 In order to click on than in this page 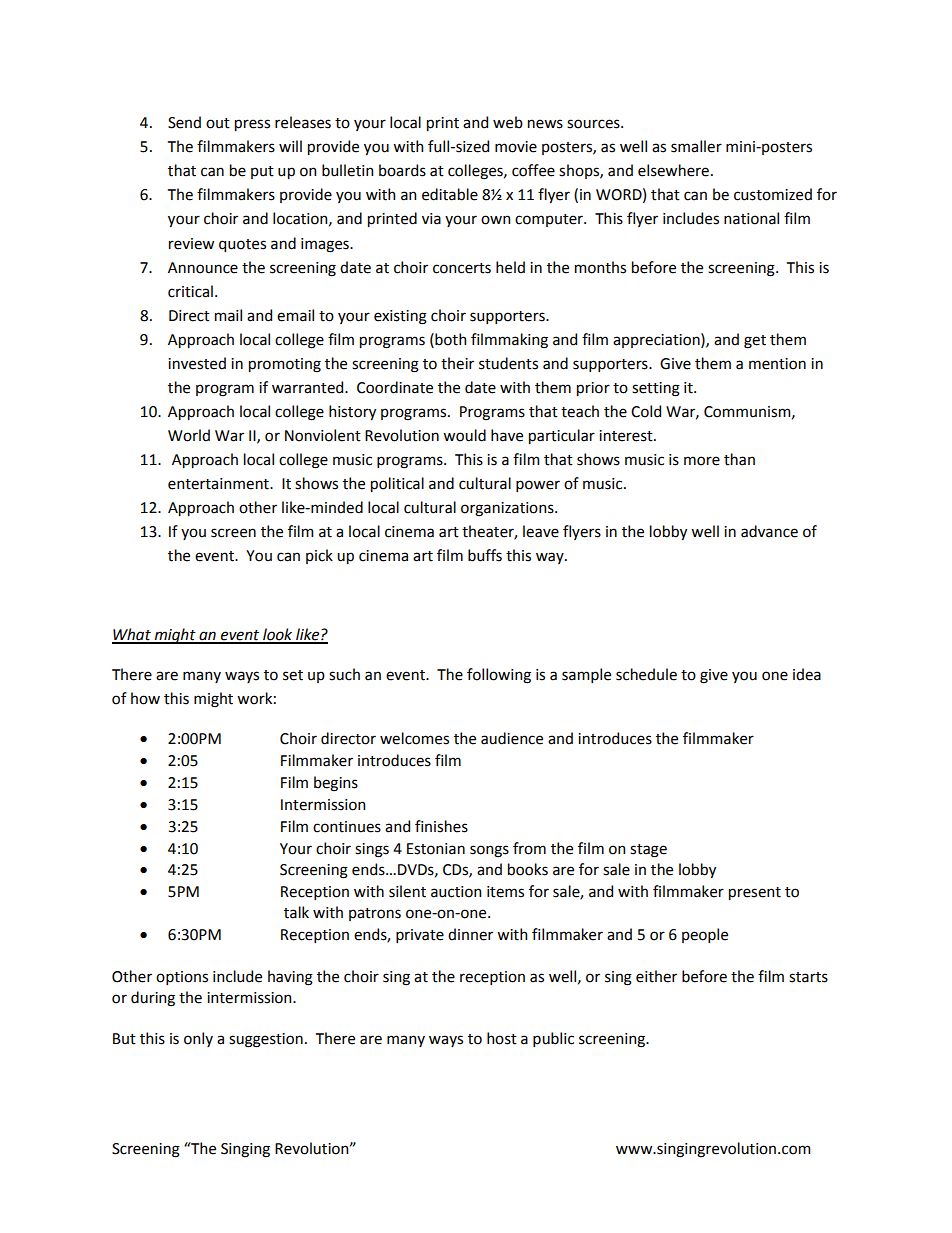, I will do `click(739, 459)`.
